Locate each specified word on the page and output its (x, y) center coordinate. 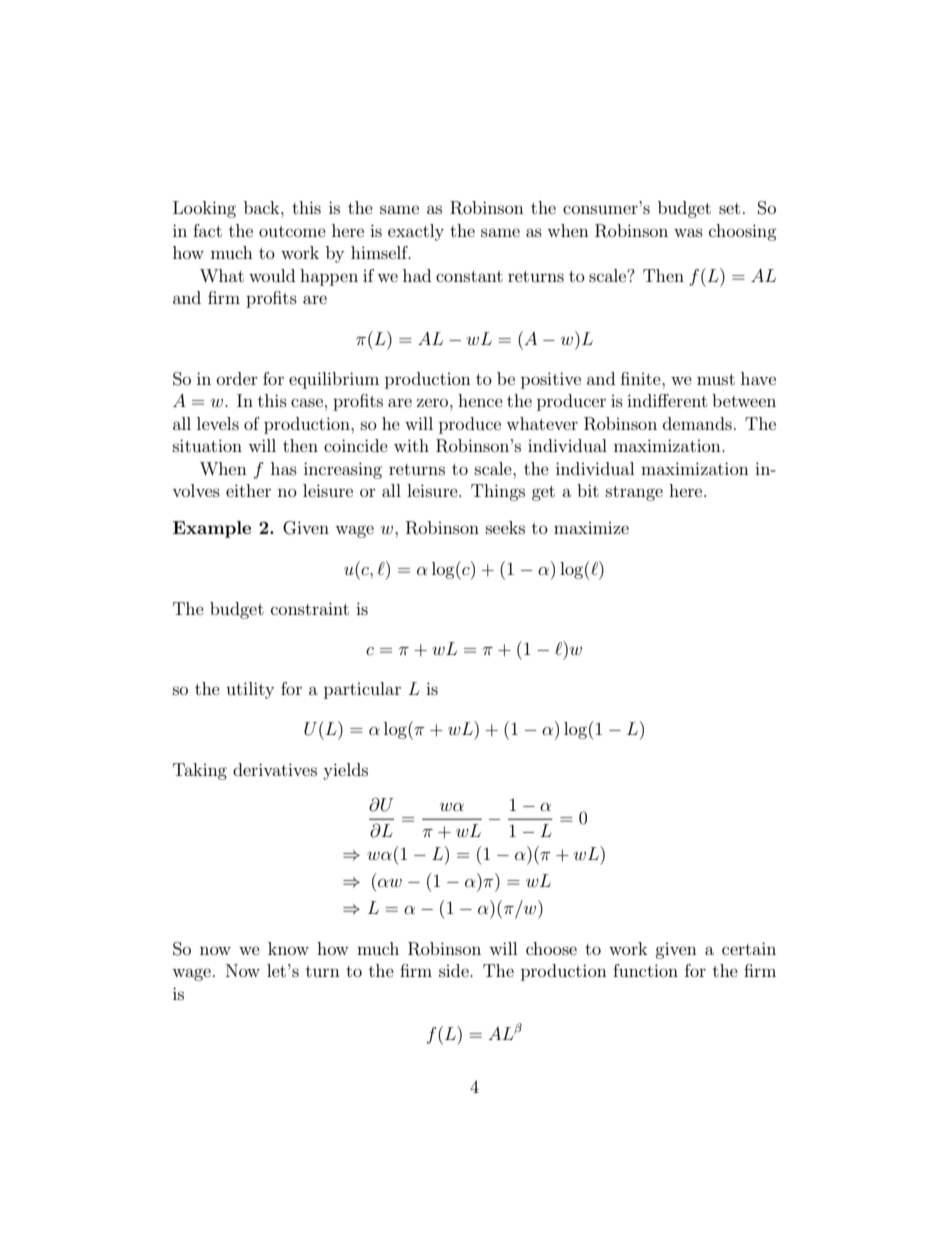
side (455, 970)
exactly (416, 232)
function (645, 970)
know (288, 948)
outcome (292, 231)
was (688, 232)
